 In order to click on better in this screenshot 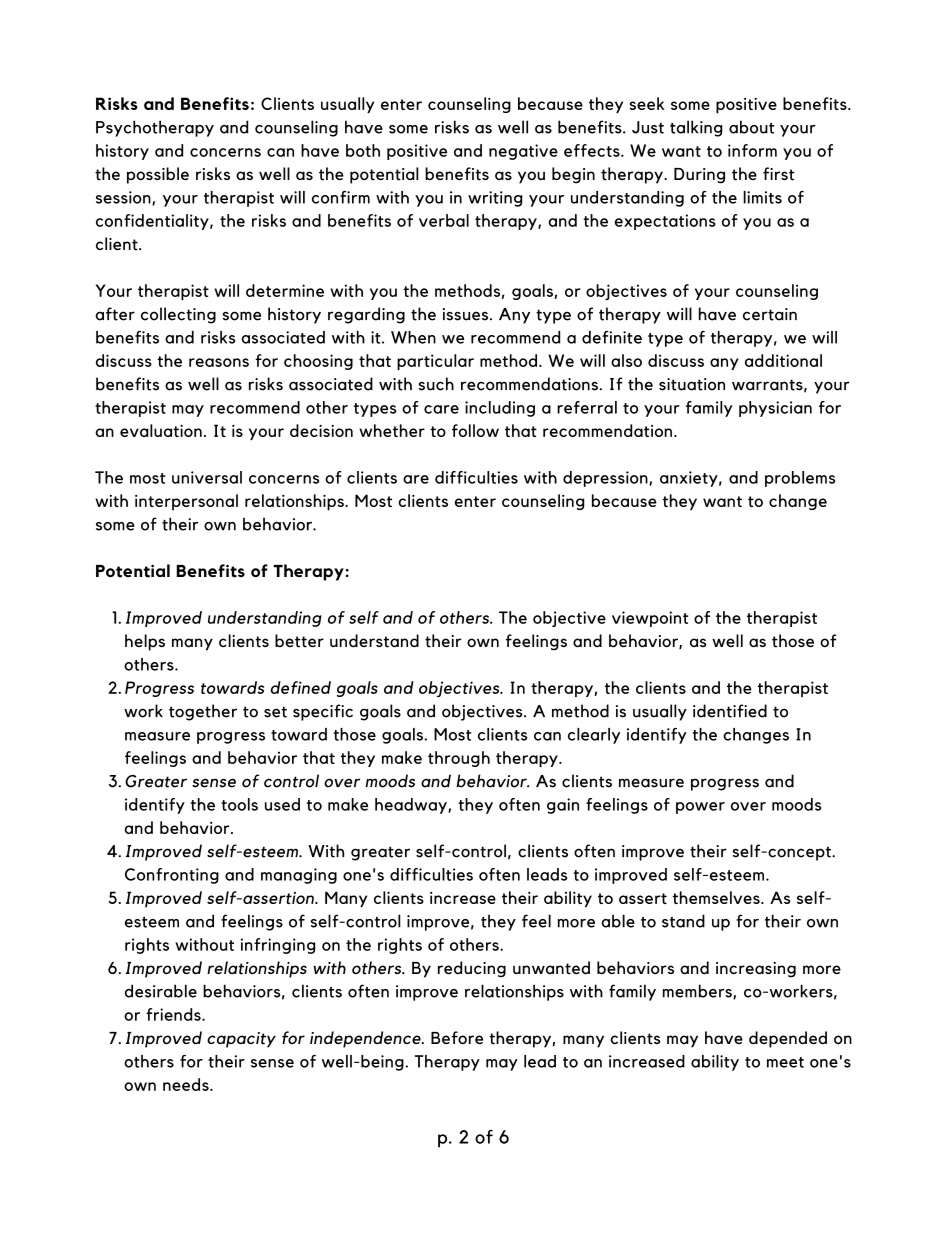, I will do `click(299, 641)`.
